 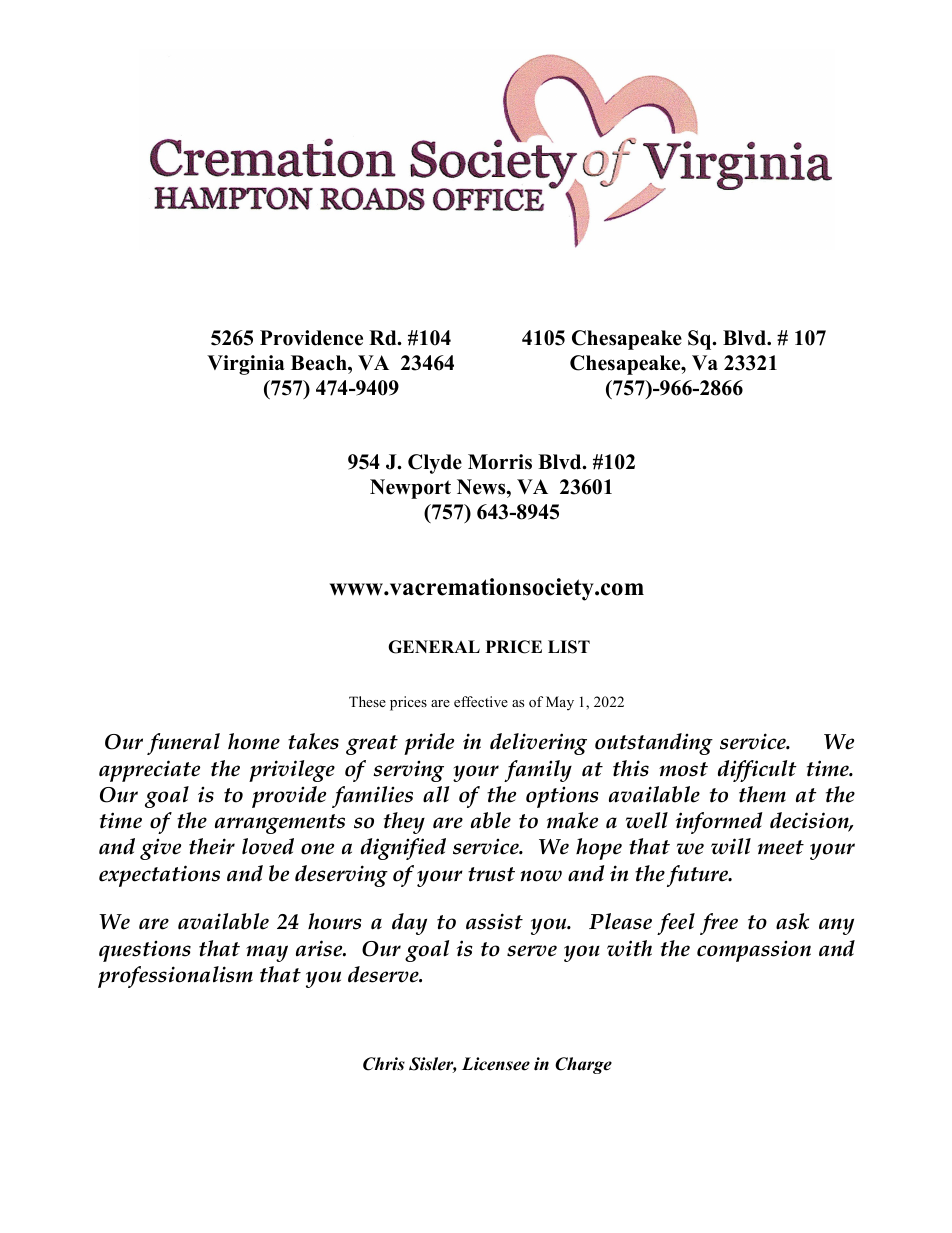 I want to click on effective, so click(x=481, y=701).
